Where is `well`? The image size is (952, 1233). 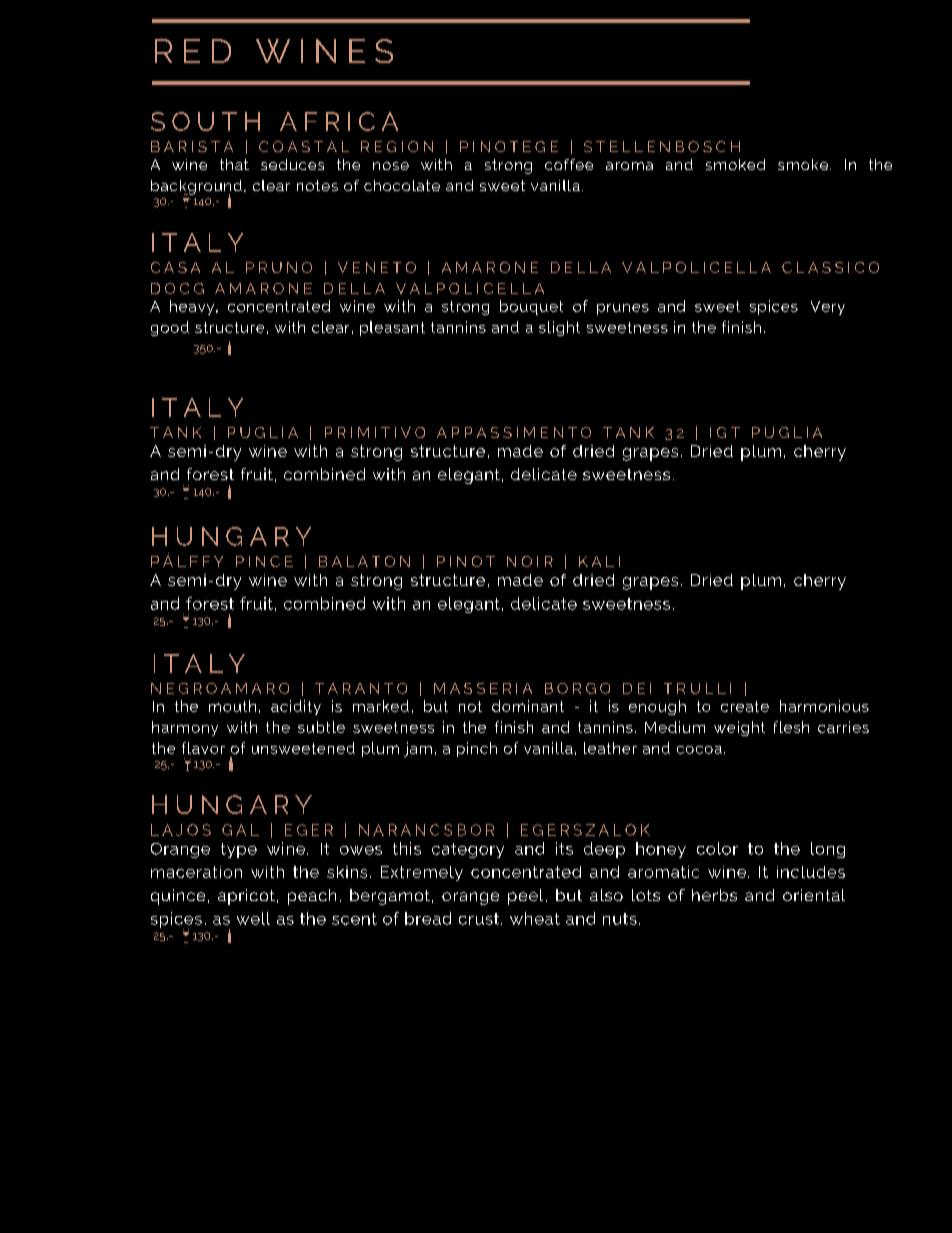
well is located at coordinates (253, 918).
